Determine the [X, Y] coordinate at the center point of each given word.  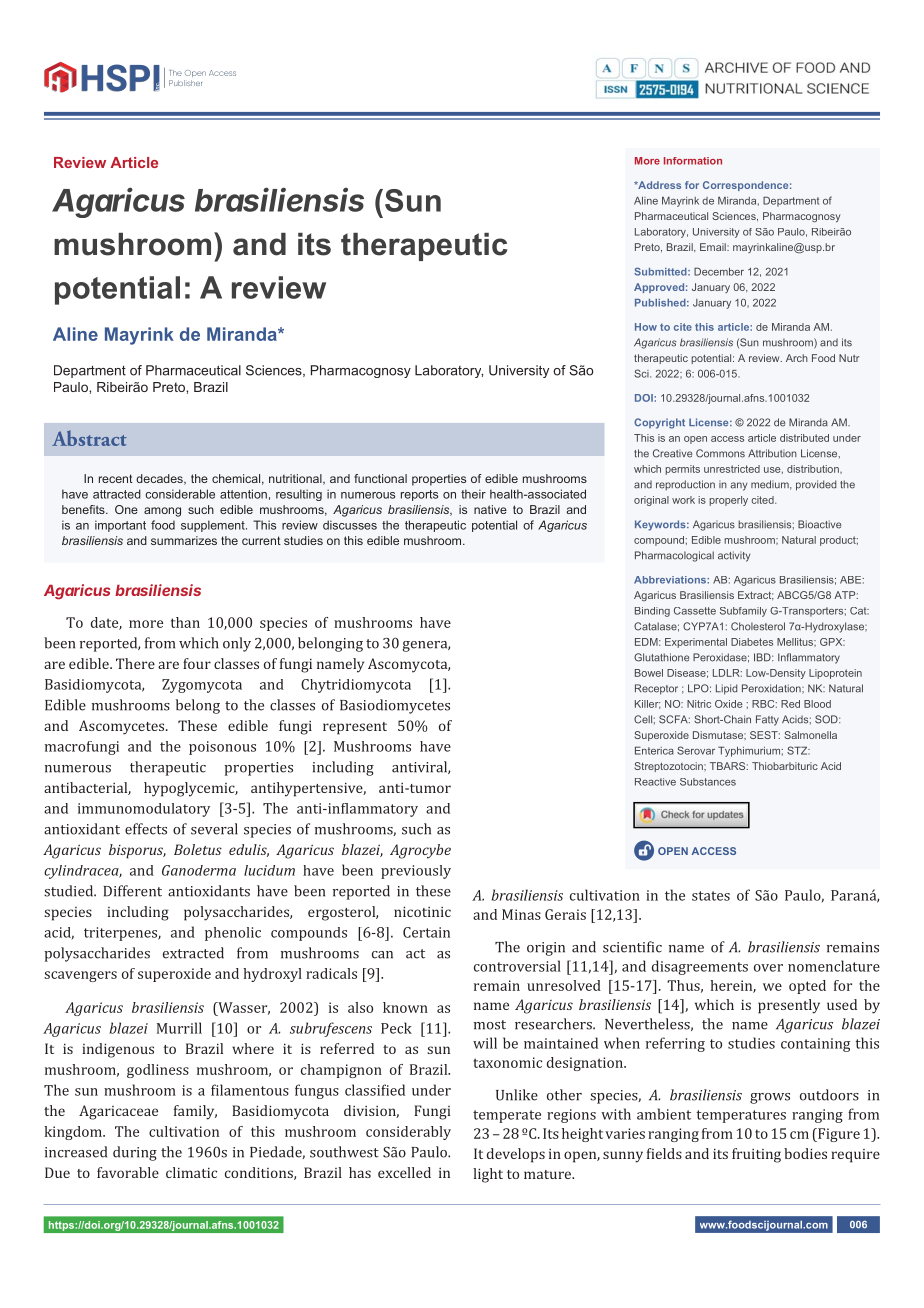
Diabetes [752, 642]
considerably [408, 1133]
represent [355, 728]
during [135, 1153]
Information [693, 161]
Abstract [89, 438]
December [719, 271]
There [135, 663]
